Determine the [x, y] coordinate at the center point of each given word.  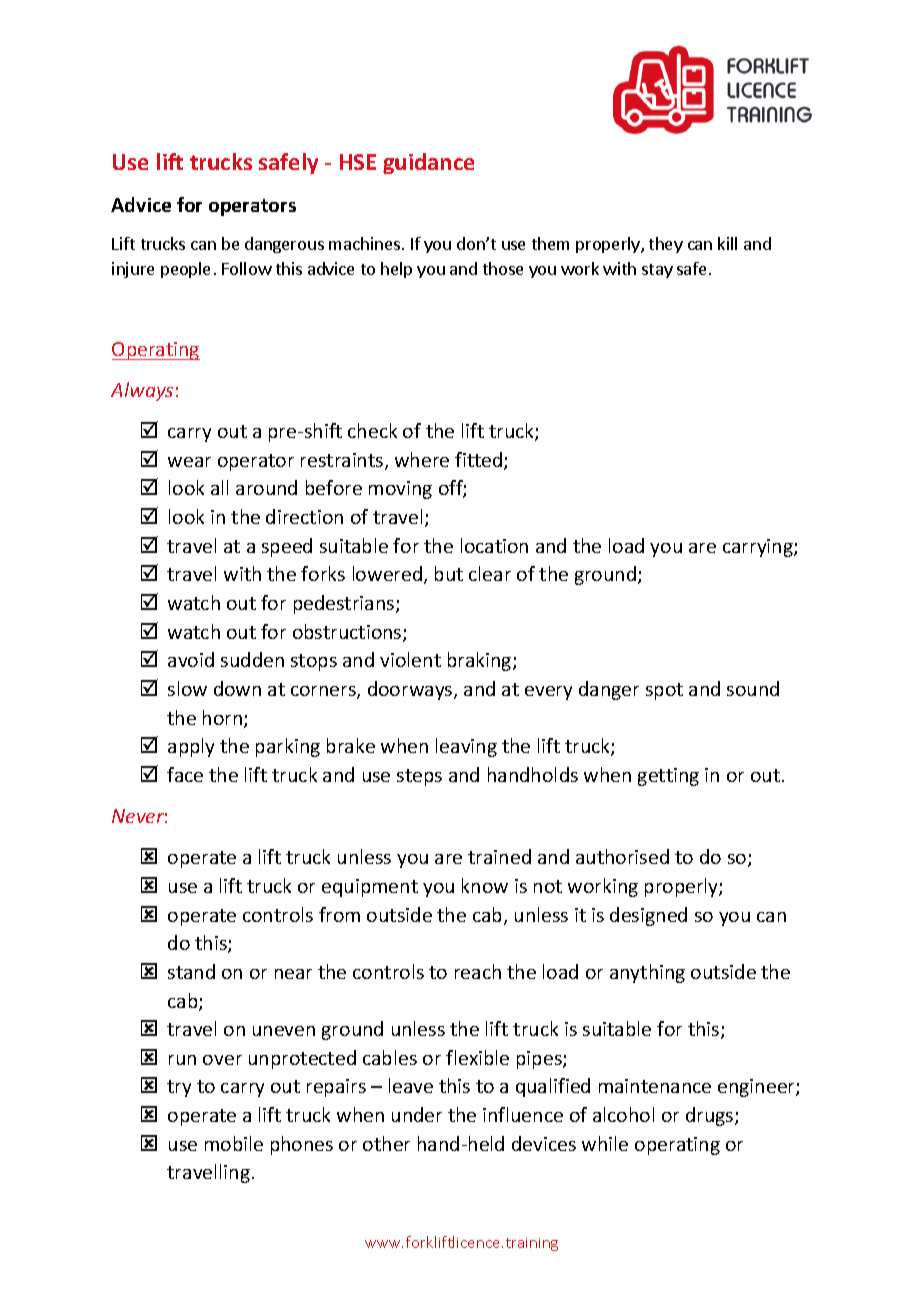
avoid [191, 659]
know [485, 885]
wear [189, 462]
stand [191, 971]
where [422, 459]
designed [648, 916]
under [417, 1114]
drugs [711, 1116]
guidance [428, 163]
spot [664, 691]
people [185, 270]
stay [657, 271]
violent [410, 659]
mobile [234, 1143]
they [666, 245]
